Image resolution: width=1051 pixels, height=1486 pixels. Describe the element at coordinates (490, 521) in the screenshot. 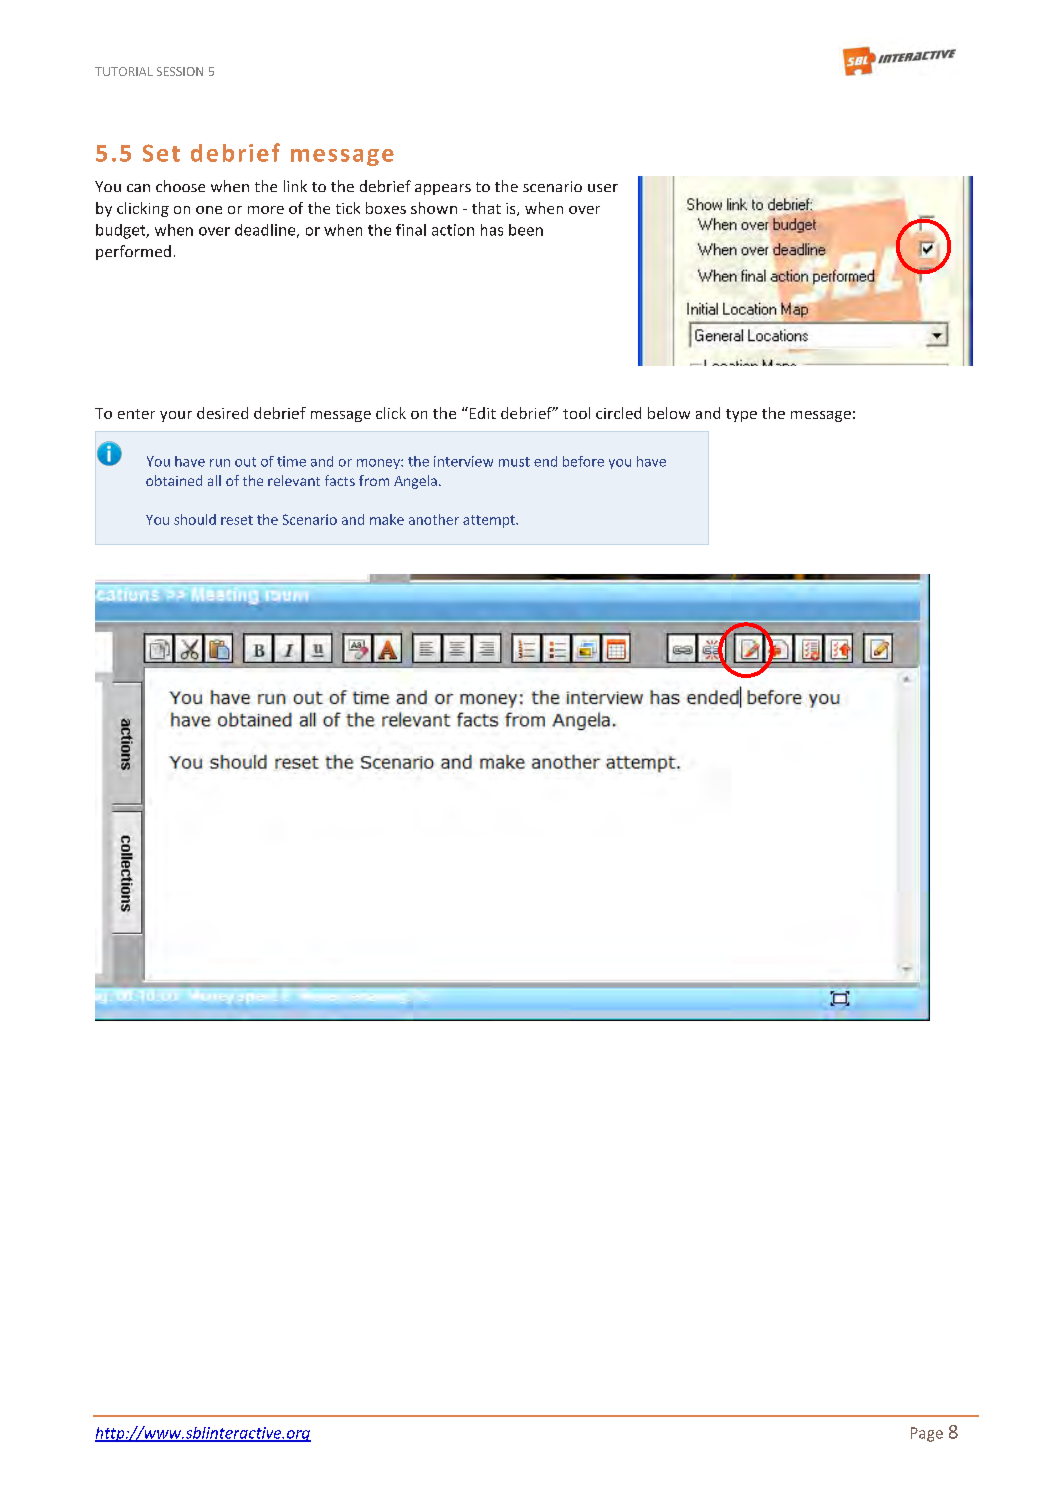

I see `attempt` at that location.
